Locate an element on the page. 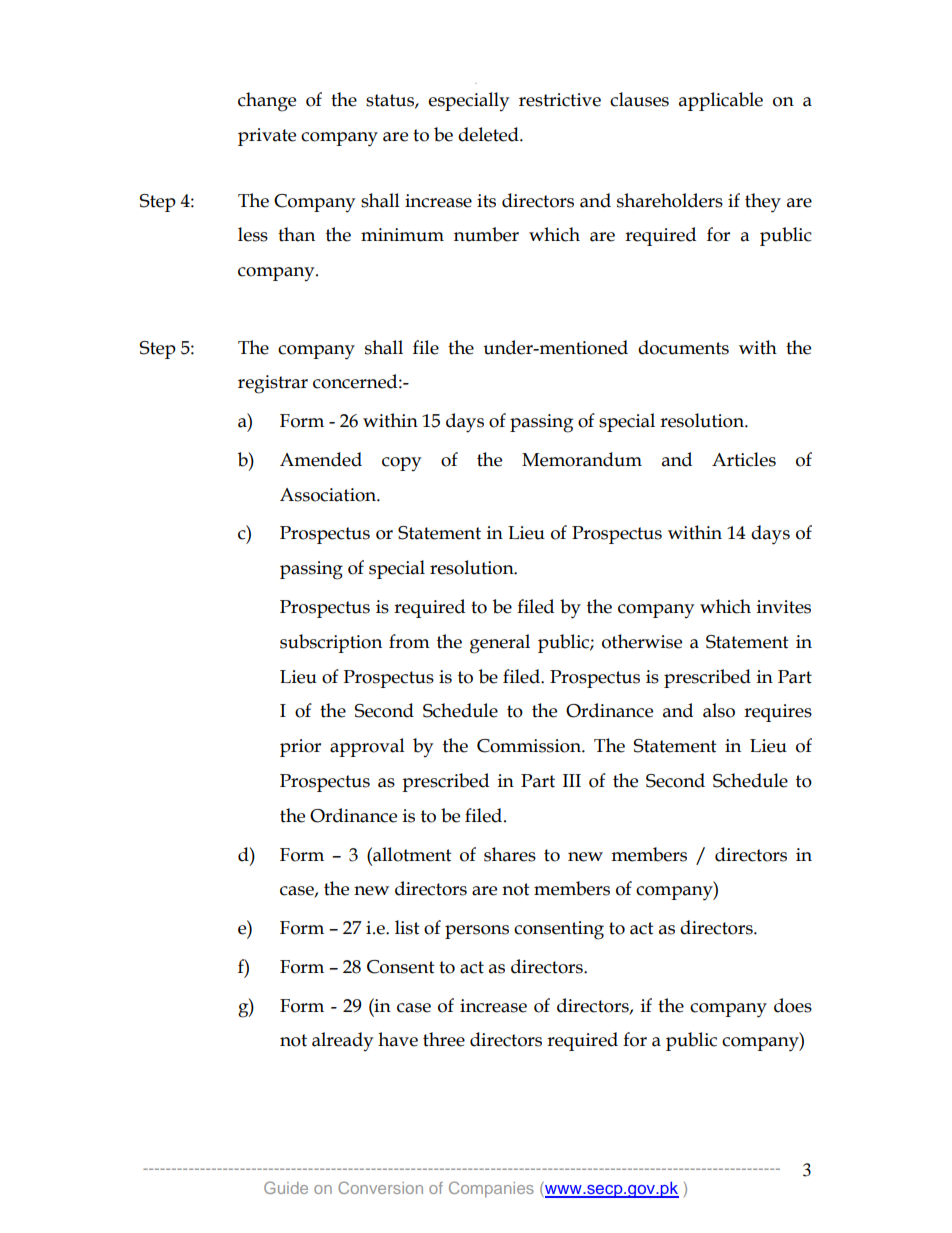 The image size is (952, 1233). subscription is located at coordinates (331, 643).
